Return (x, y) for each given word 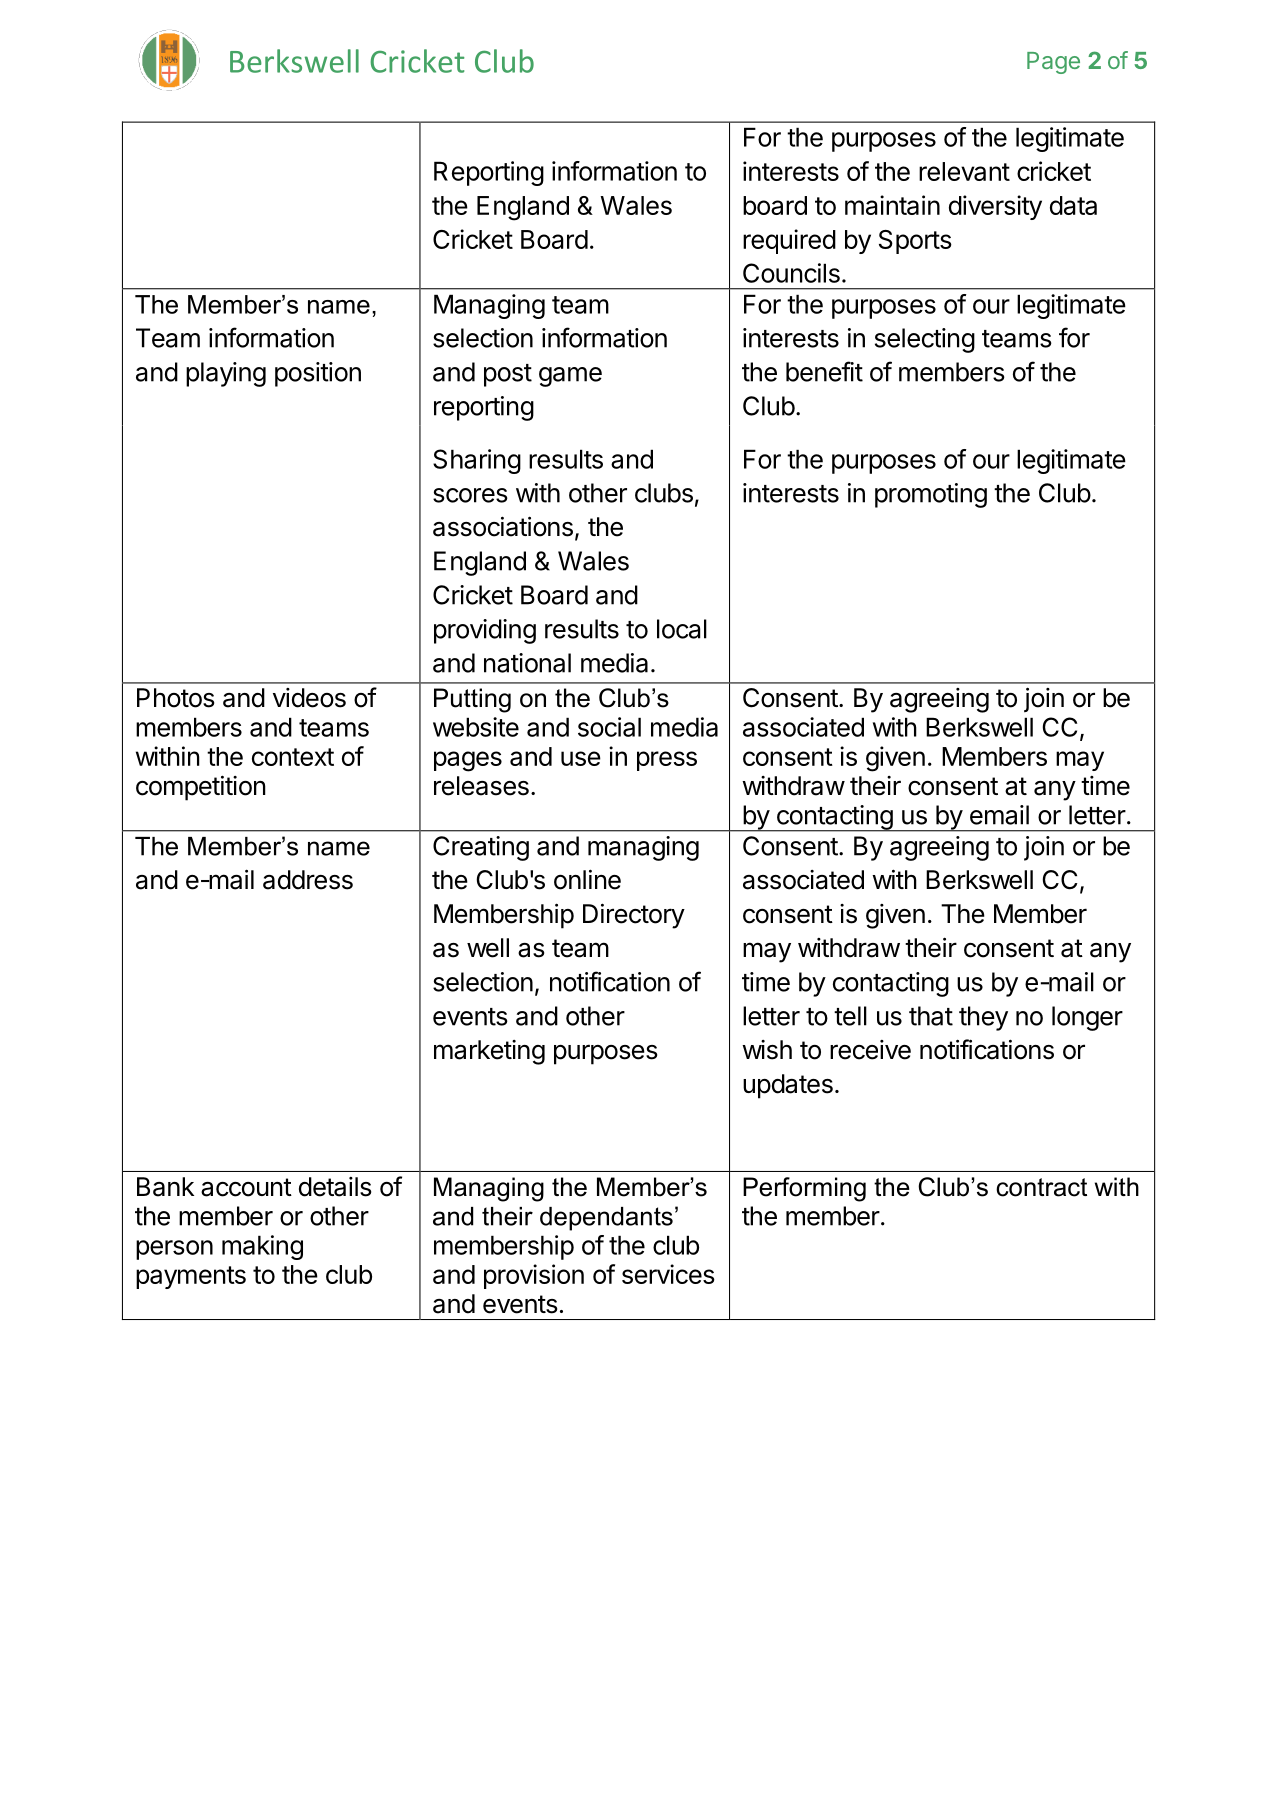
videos (309, 698)
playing (226, 374)
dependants (606, 1219)
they (983, 1018)
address (308, 880)
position (318, 374)
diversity (995, 207)
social (609, 727)
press (667, 761)
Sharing (477, 461)
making (262, 1247)
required (789, 241)
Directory (634, 916)
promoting (931, 495)
